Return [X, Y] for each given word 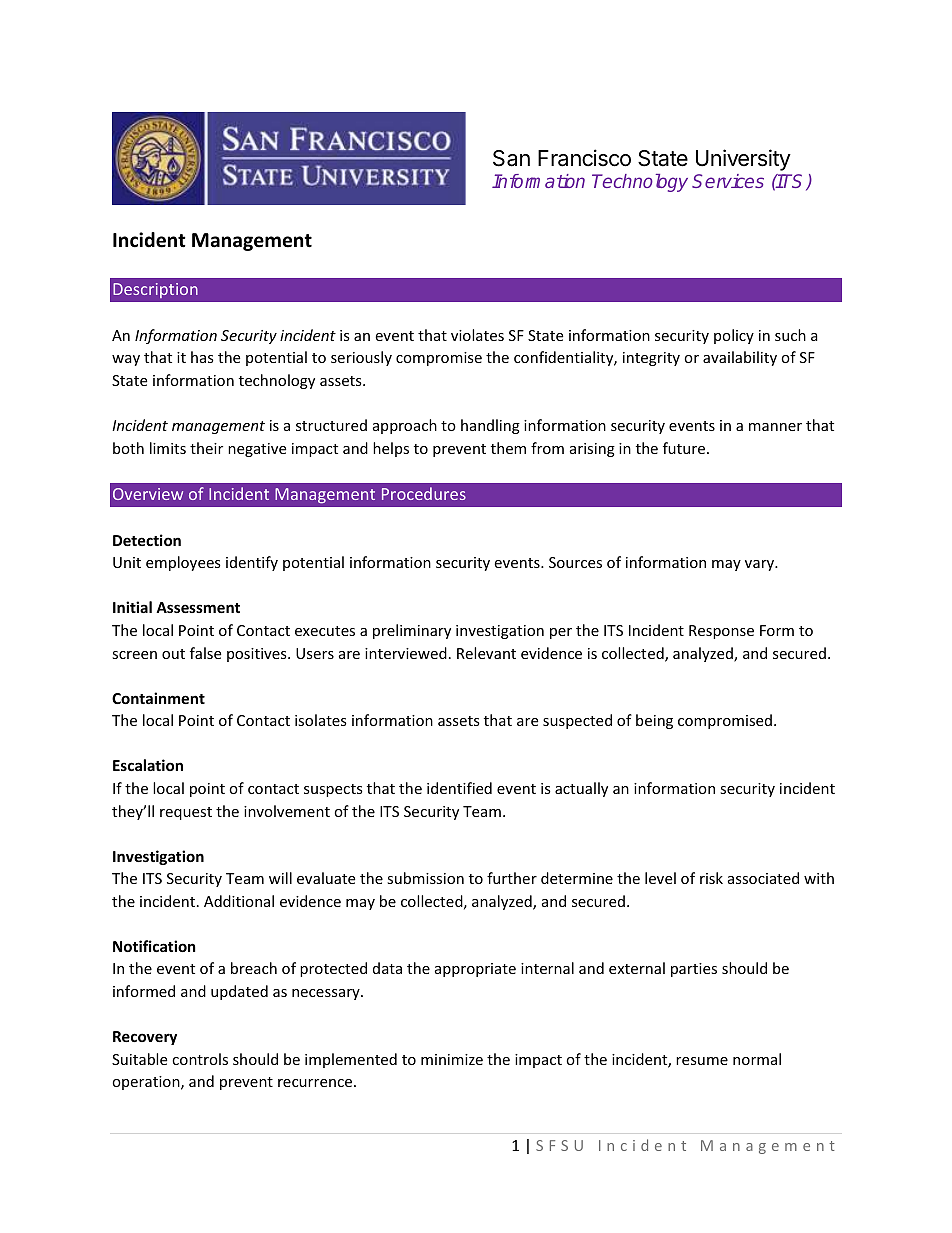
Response [721, 632]
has [202, 357]
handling [490, 426]
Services [728, 181]
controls [200, 1059]
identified [459, 788]
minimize [452, 1059]
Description [155, 290]
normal [757, 1059]
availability [740, 358]
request [186, 813]
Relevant [486, 653]
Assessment [198, 607]
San [511, 158]
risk [711, 878]
